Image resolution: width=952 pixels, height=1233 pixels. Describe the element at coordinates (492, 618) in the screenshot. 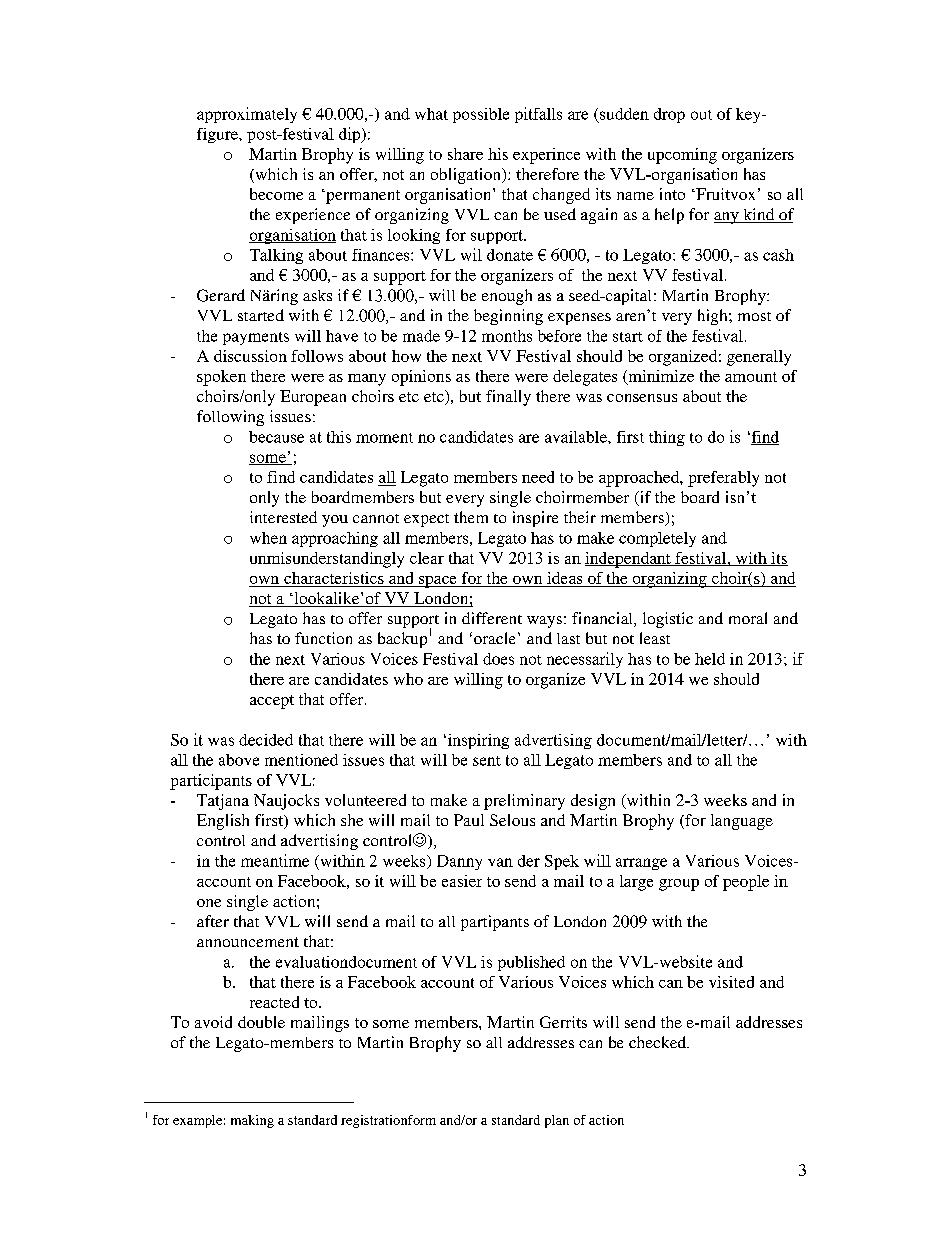

I see `different` at that location.
